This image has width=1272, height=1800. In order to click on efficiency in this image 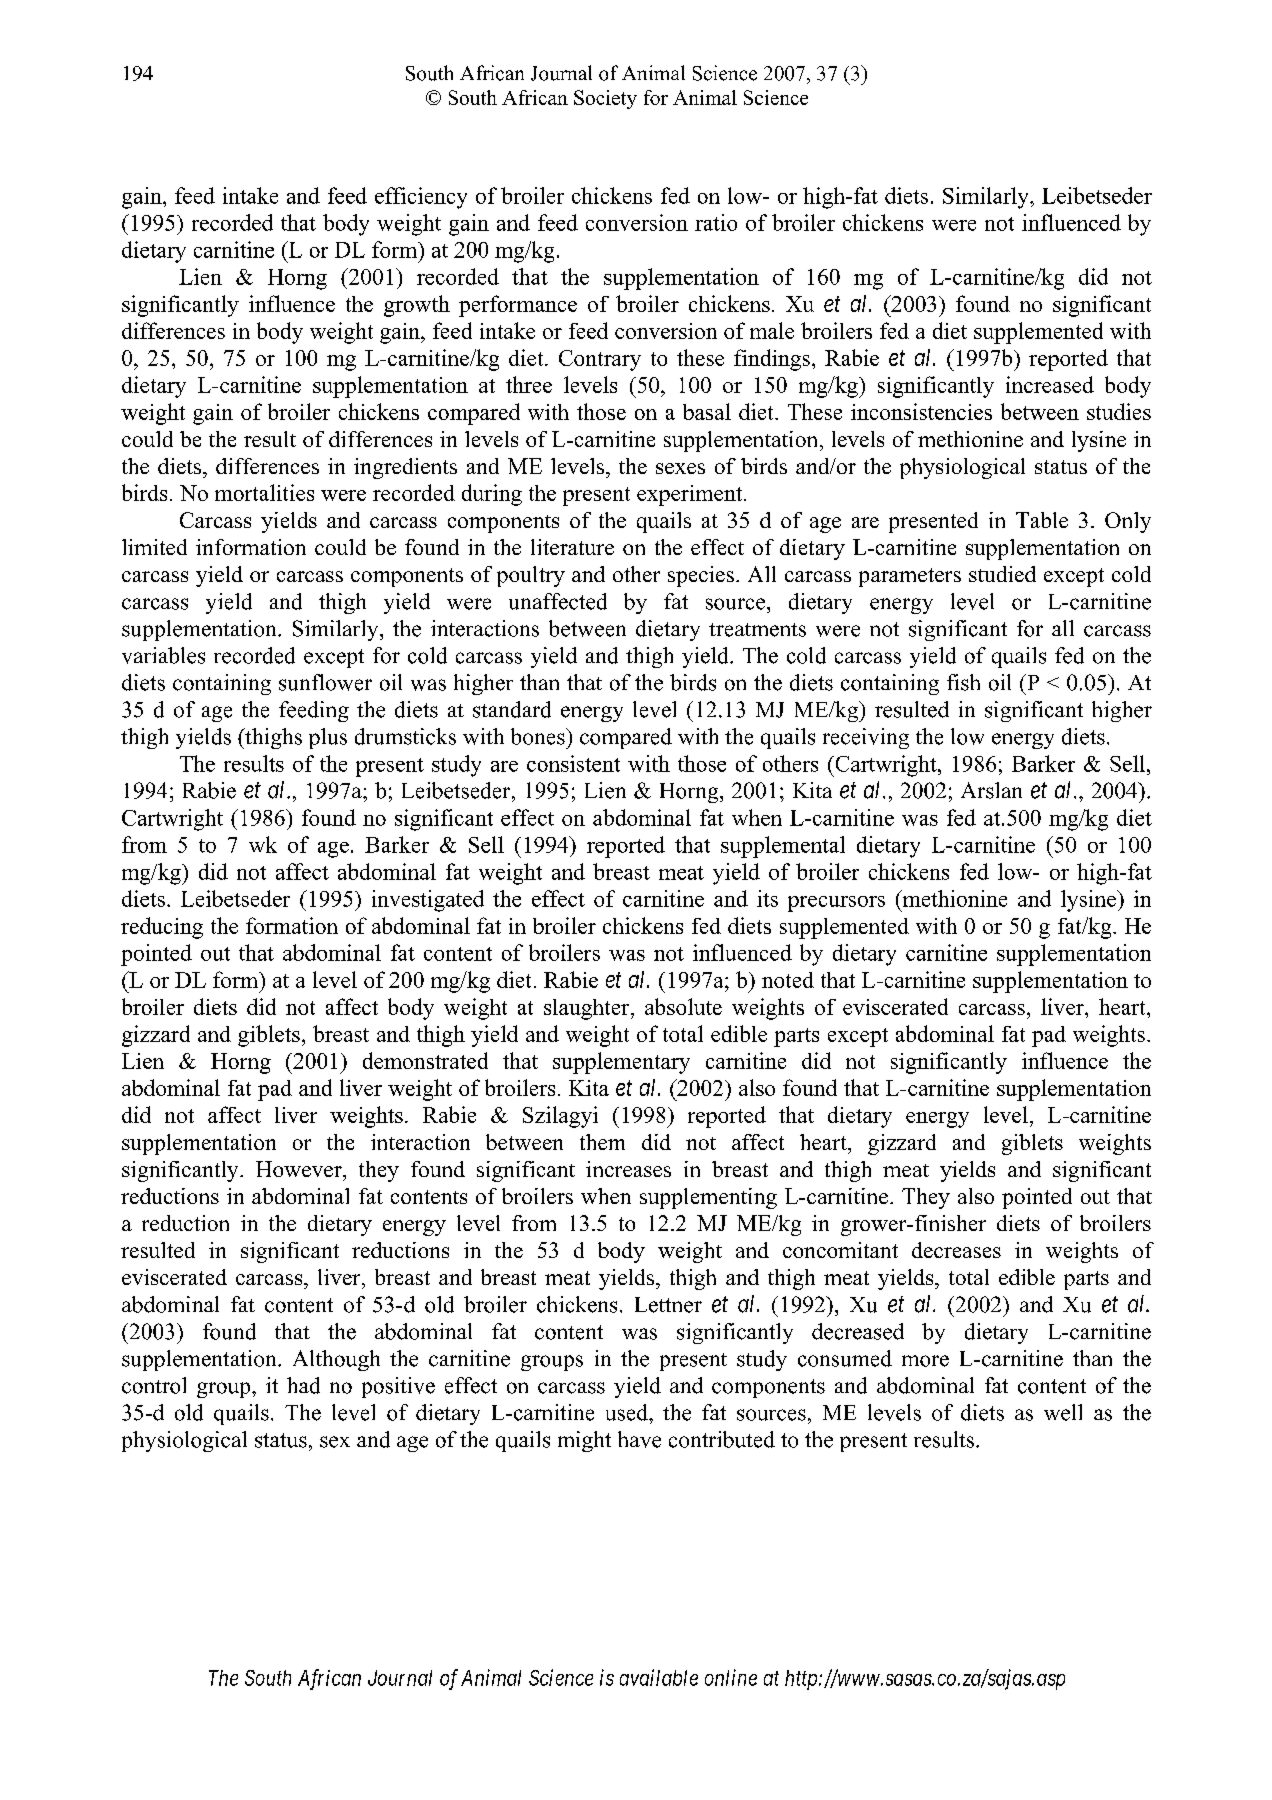, I will do `click(421, 198)`.
